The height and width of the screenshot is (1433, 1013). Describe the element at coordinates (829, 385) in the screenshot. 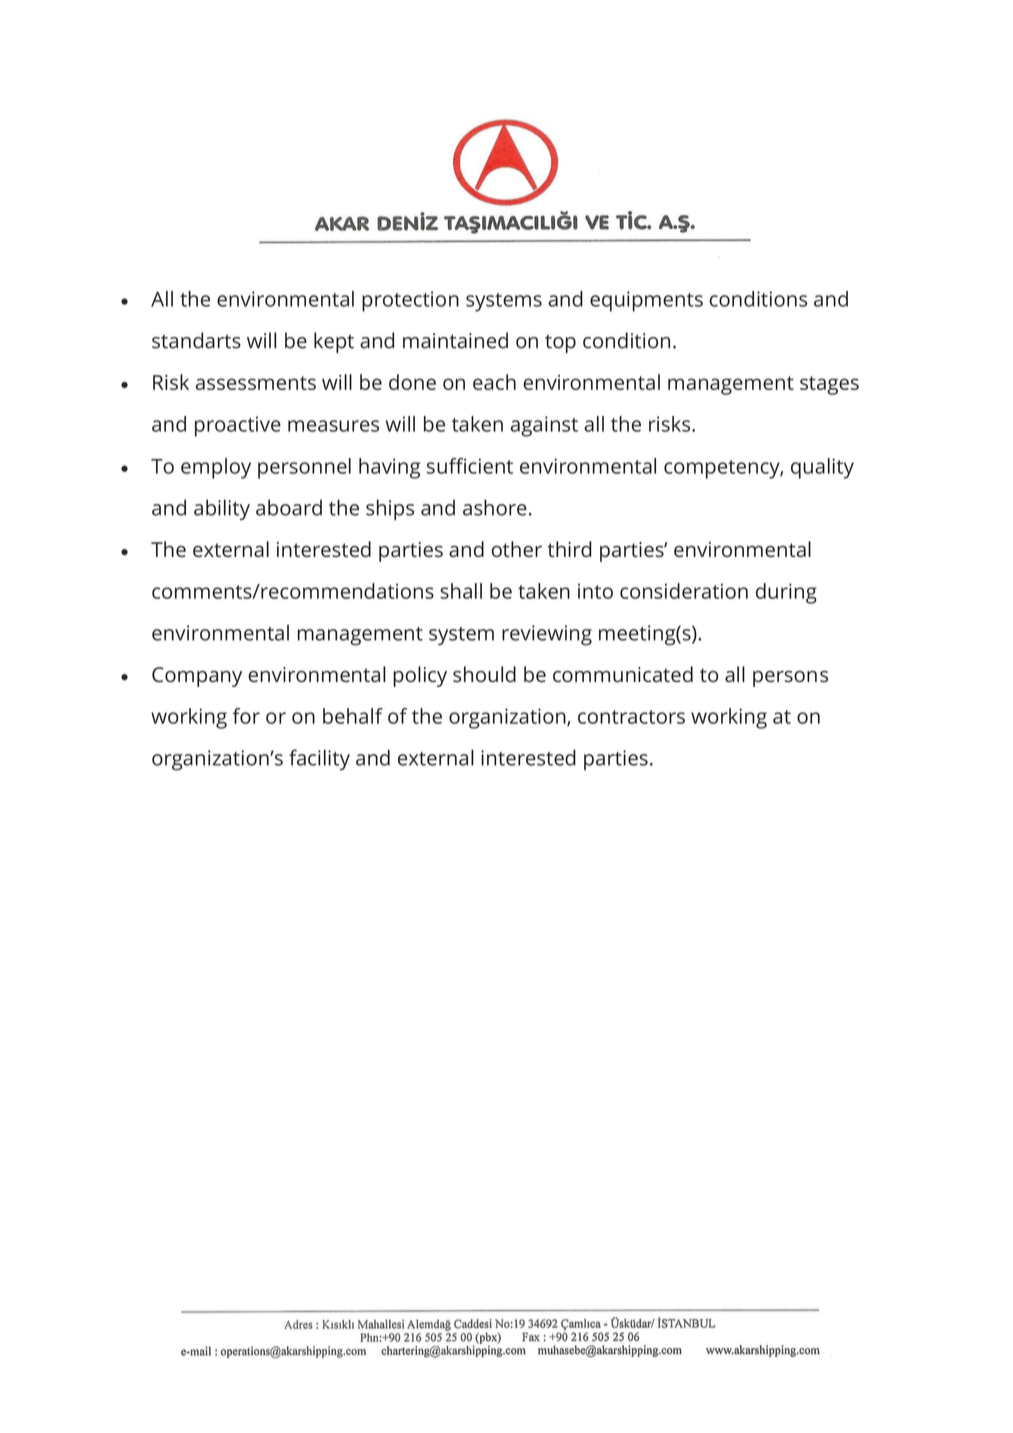

I see `stages` at that location.
